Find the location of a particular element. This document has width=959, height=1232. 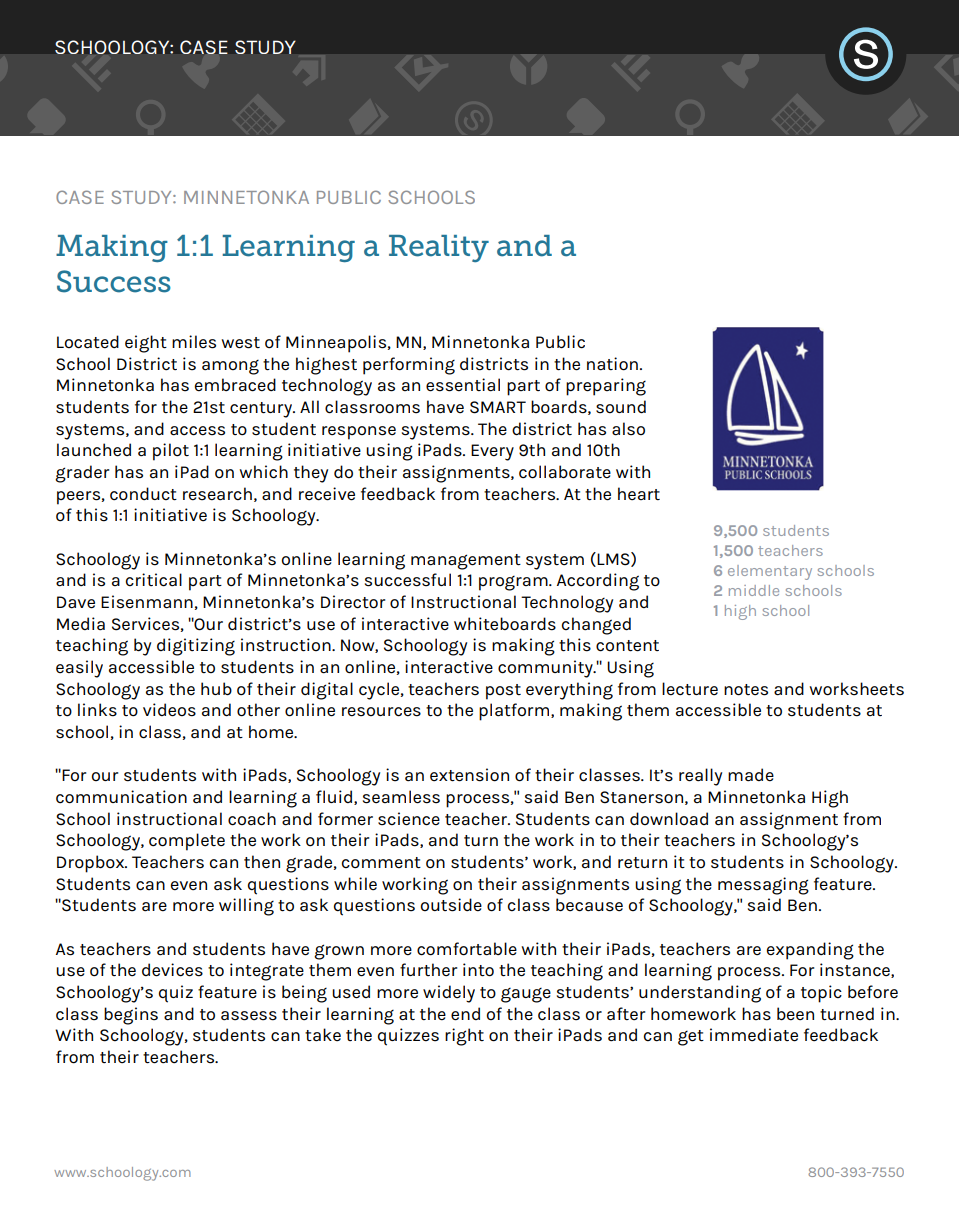

extension is located at coordinates (469, 775).
